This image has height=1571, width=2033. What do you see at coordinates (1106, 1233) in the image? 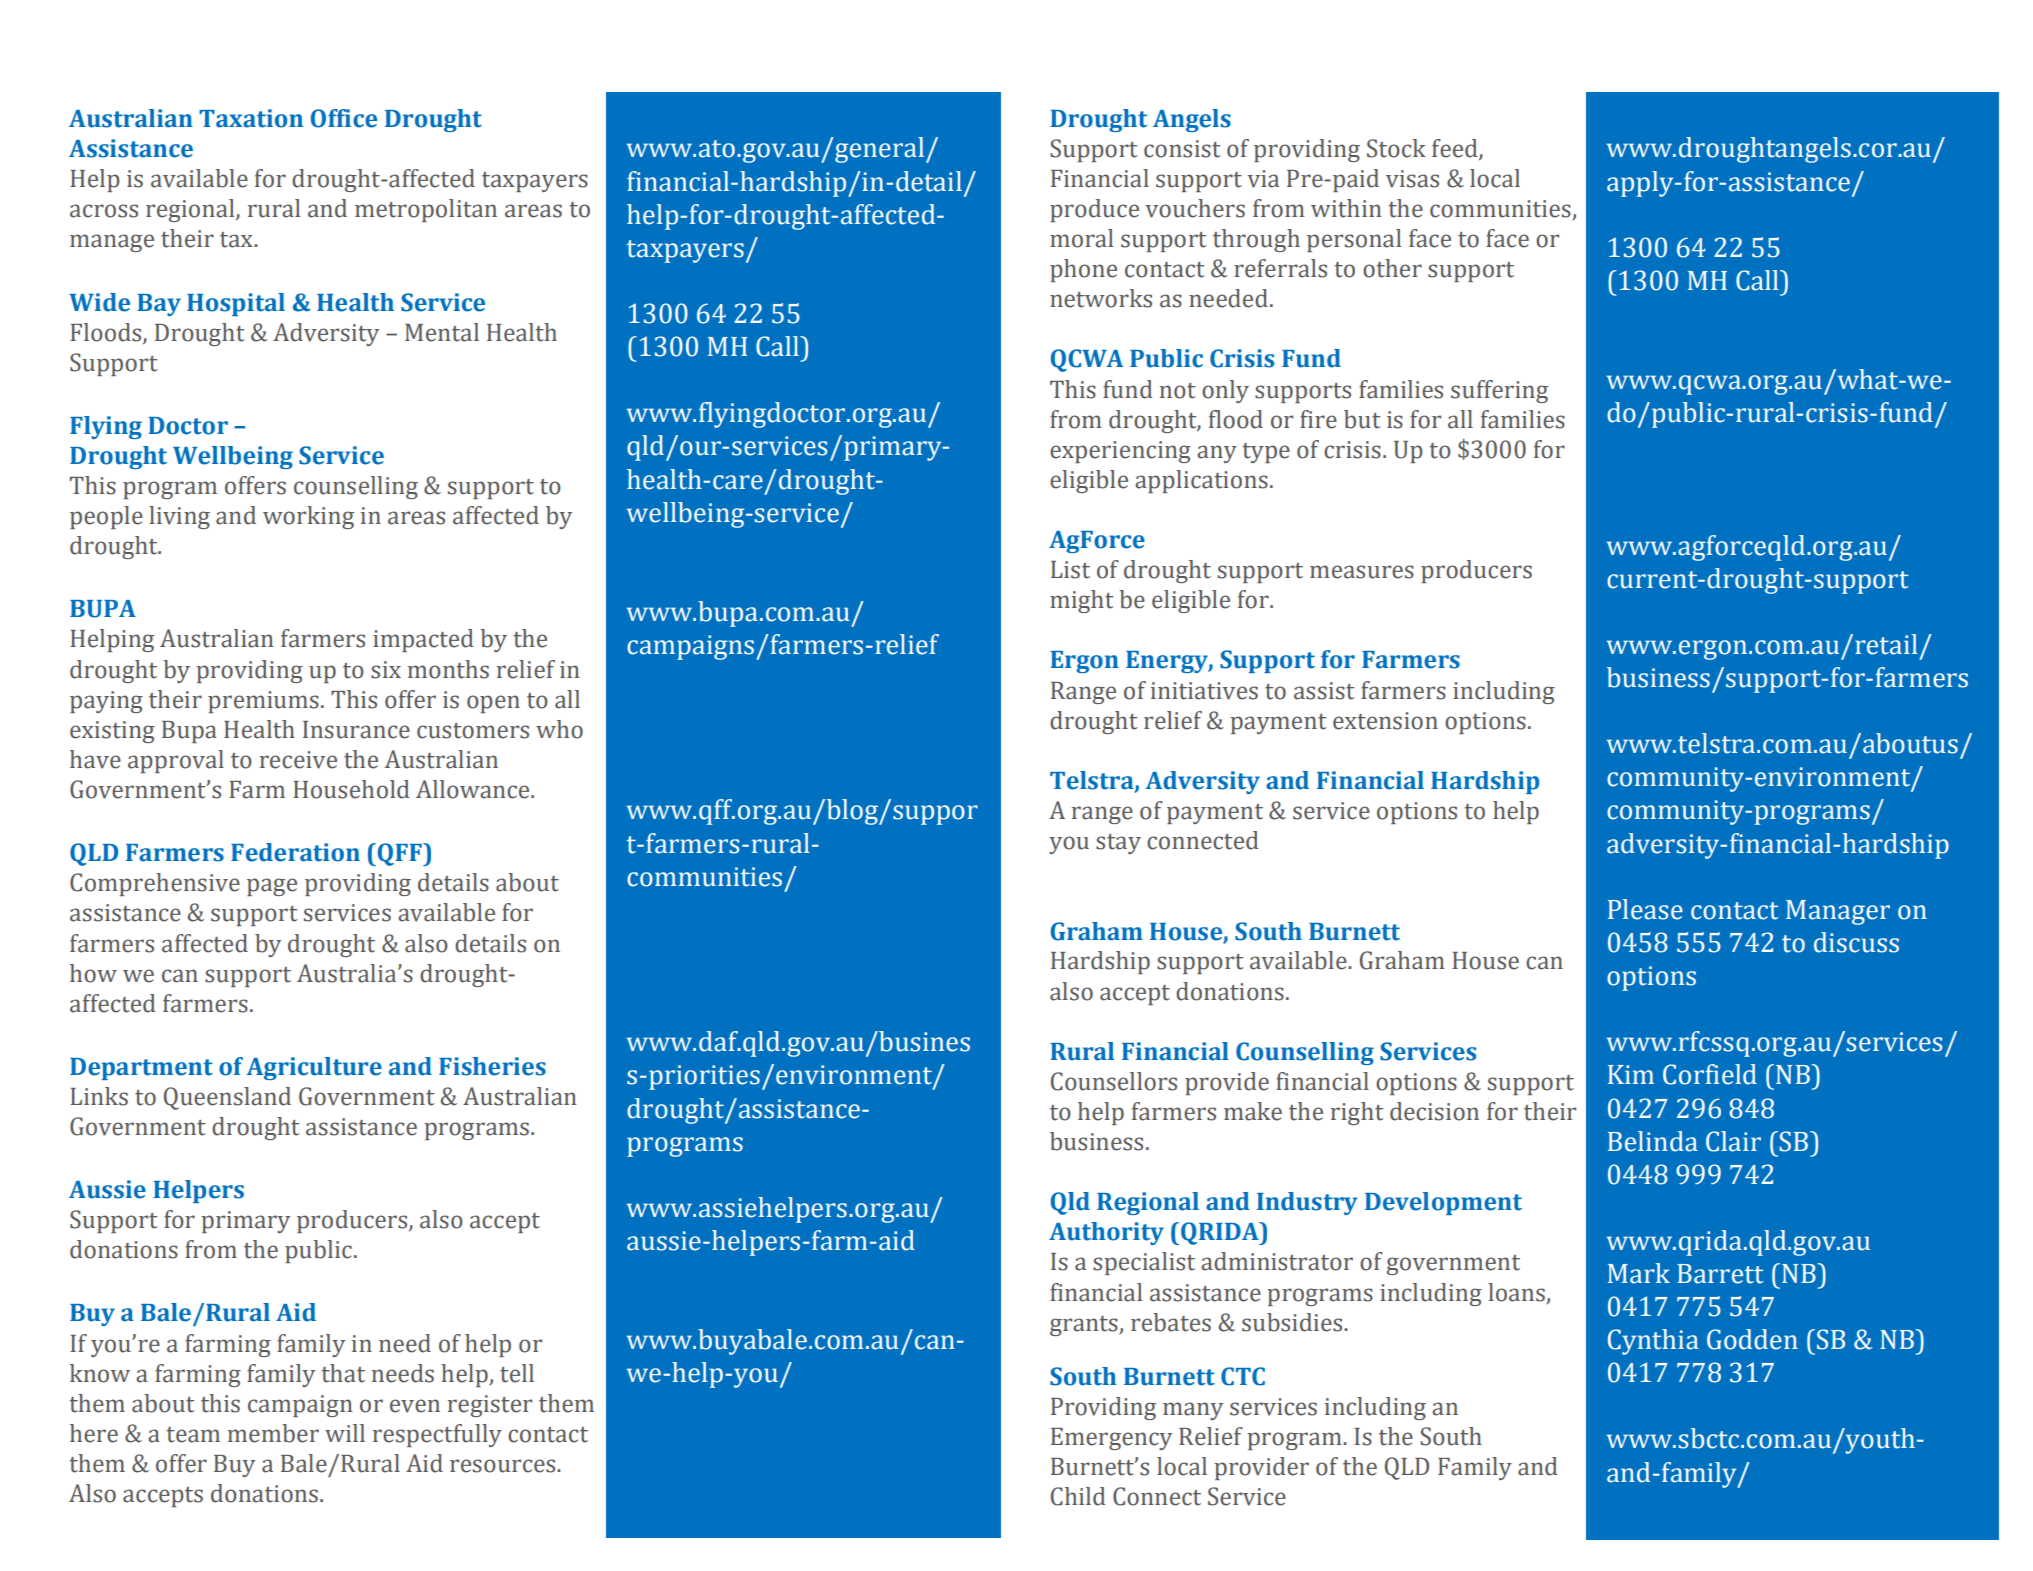
I see `Authority` at bounding box center [1106, 1233].
